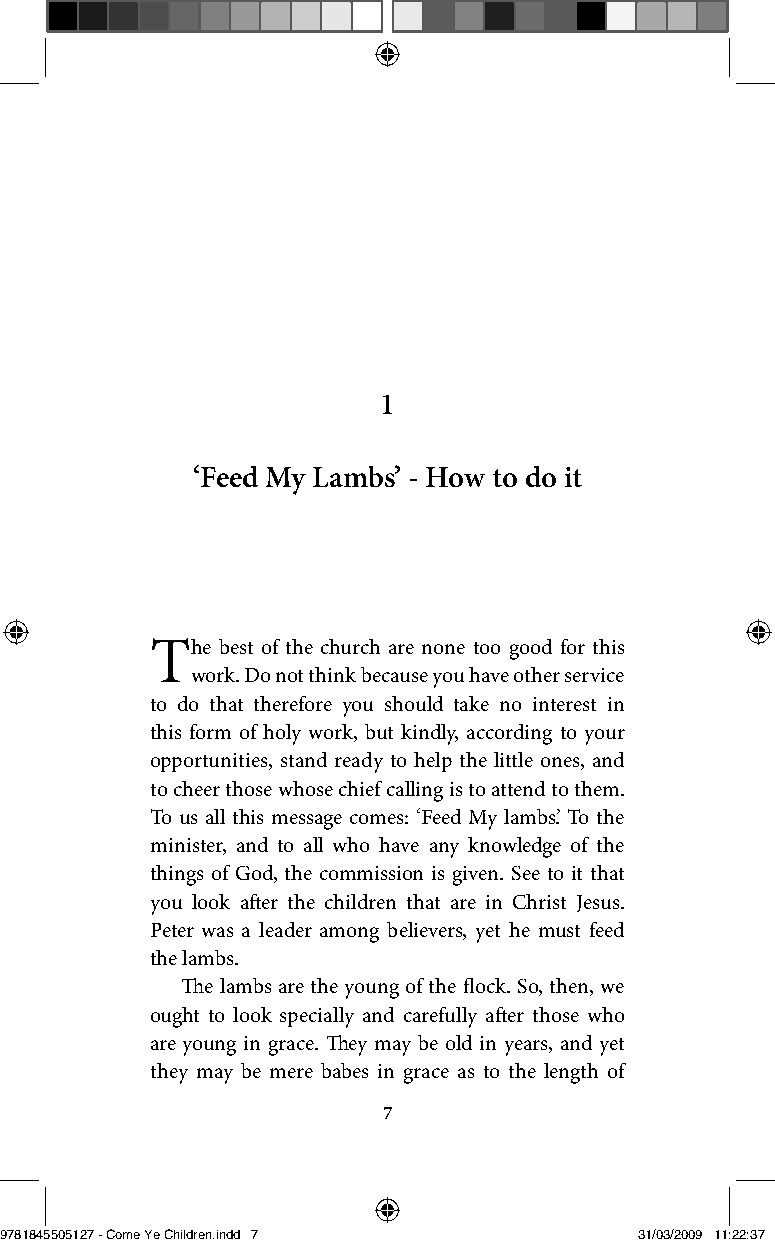 The height and width of the image is (1246, 775). Describe the element at coordinates (531, 649) in the image. I see `good` at that location.
